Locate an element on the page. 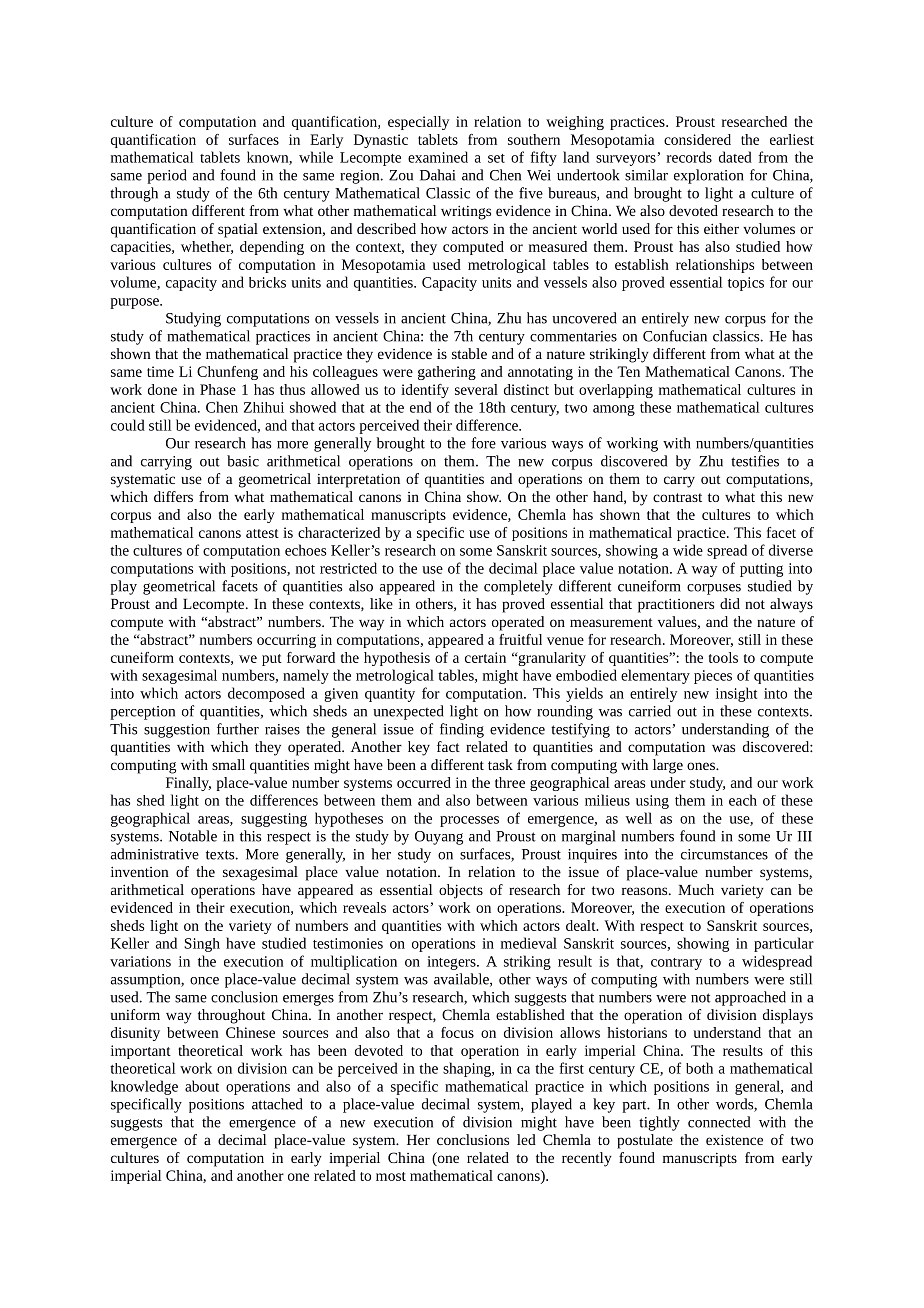 This image has width=924, height=1308. dated is located at coordinates (735, 157).
